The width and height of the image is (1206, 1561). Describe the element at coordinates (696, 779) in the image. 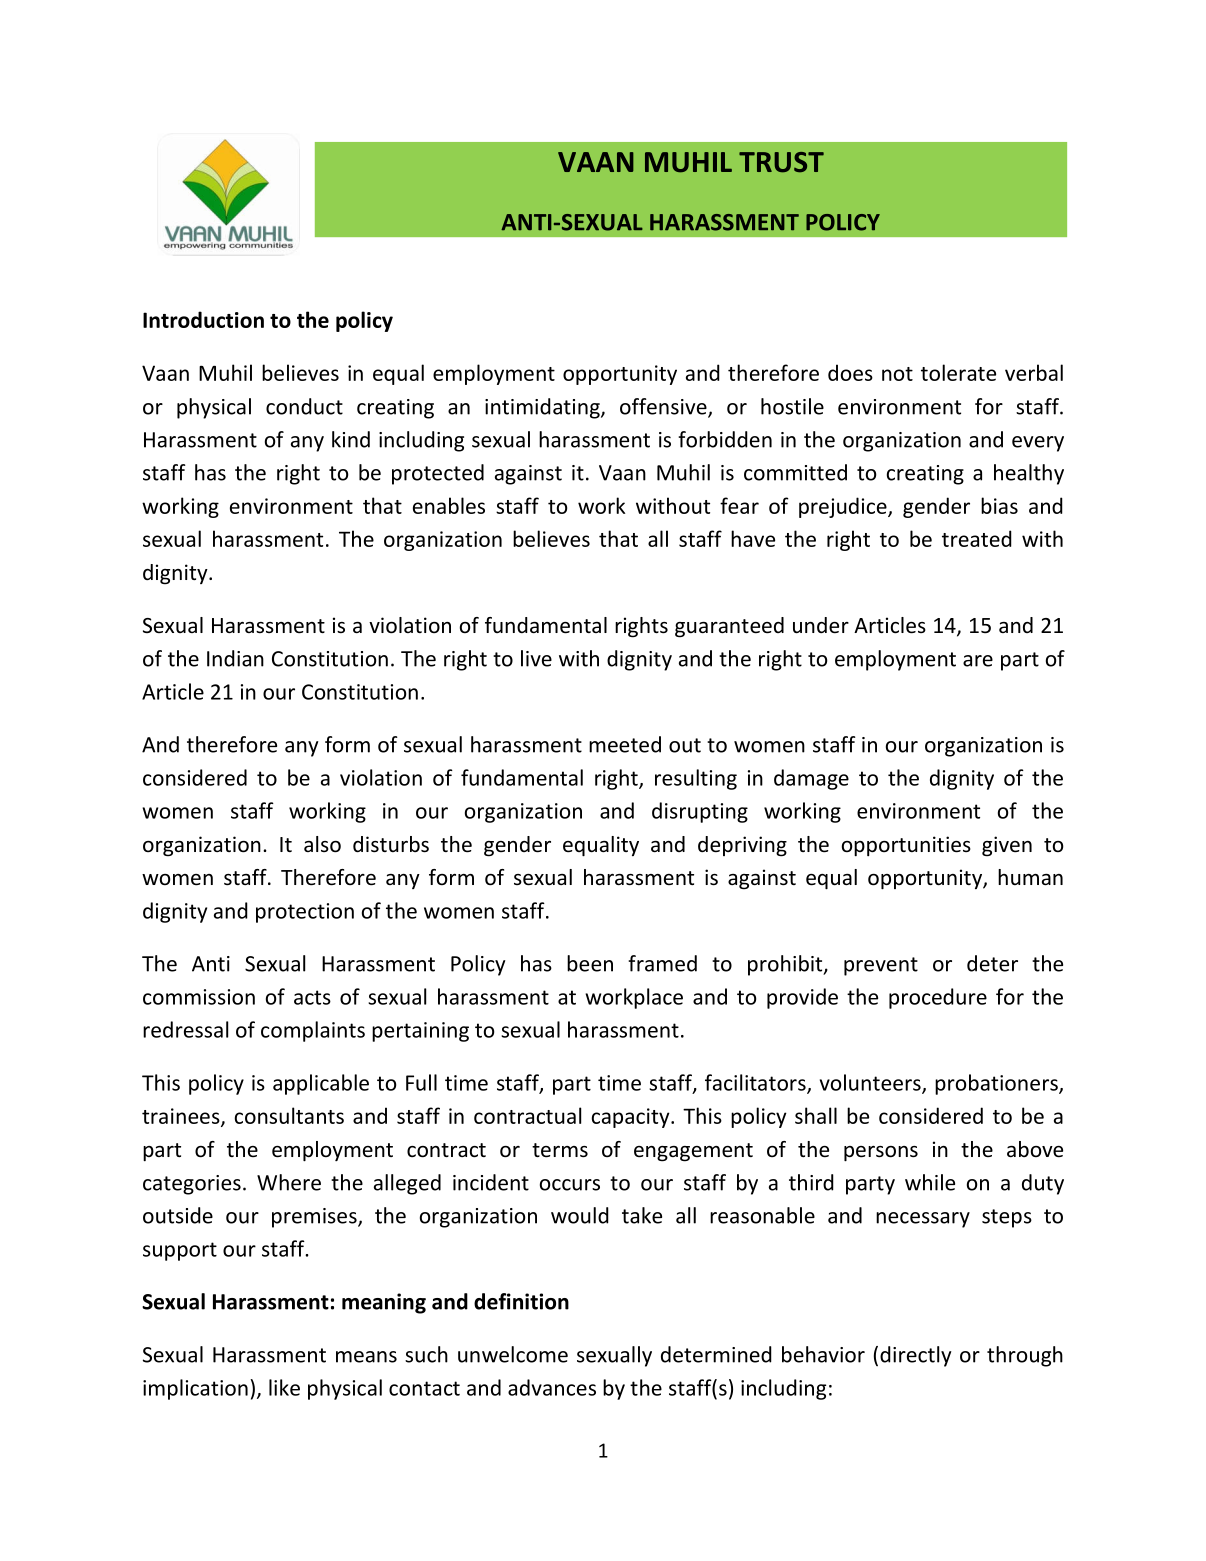

I see `resulting` at that location.
